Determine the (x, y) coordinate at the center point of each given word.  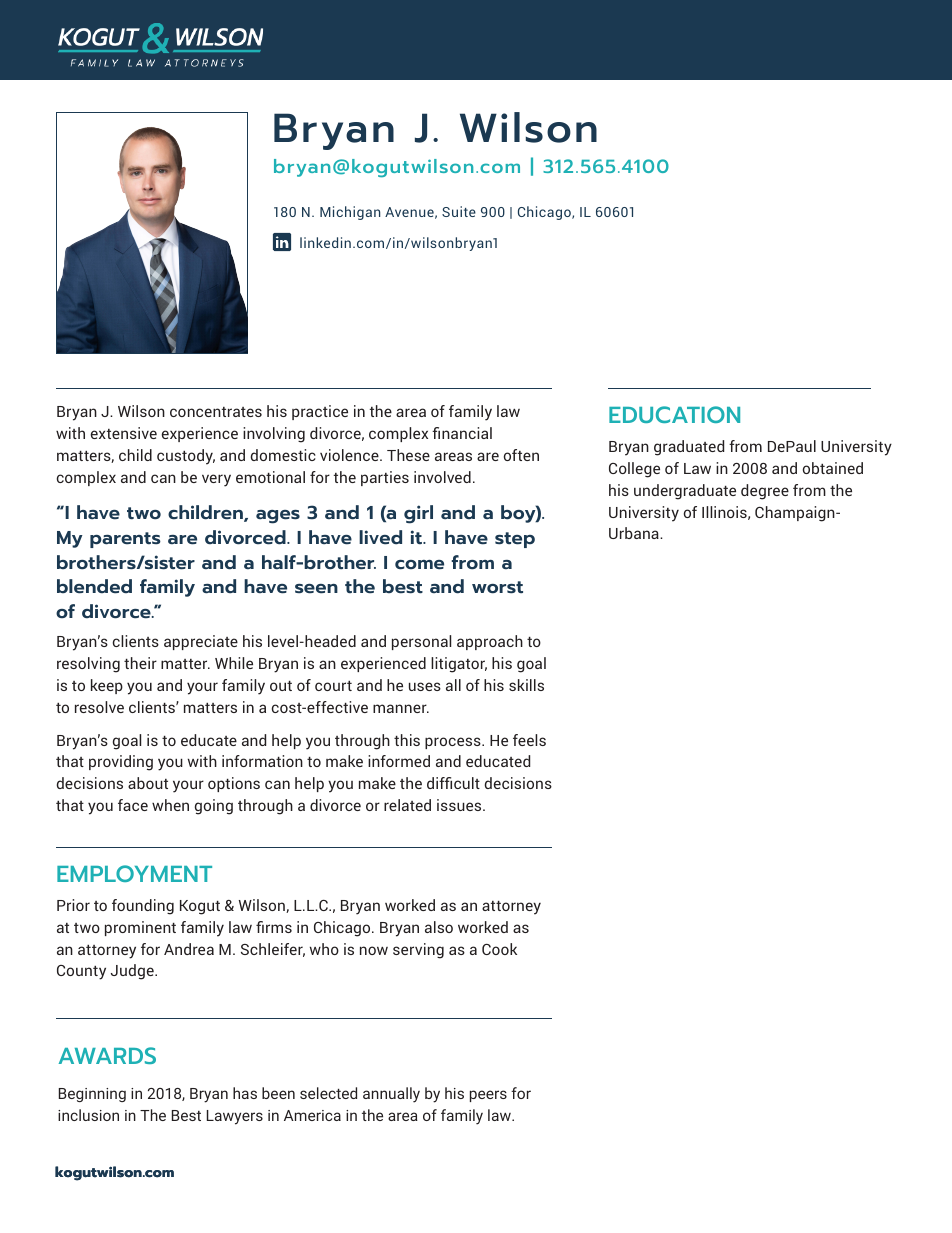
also (439, 927)
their (140, 663)
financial (462, 433)
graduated (689, 448)
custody (186, 457)
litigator (459, 665)
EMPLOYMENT (134, 873)
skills (526, 685)
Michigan (350, 213)
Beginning (92, 1095)
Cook (499, 949)
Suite (459, 211)
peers (488, 1096)
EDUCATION (674, 414)
